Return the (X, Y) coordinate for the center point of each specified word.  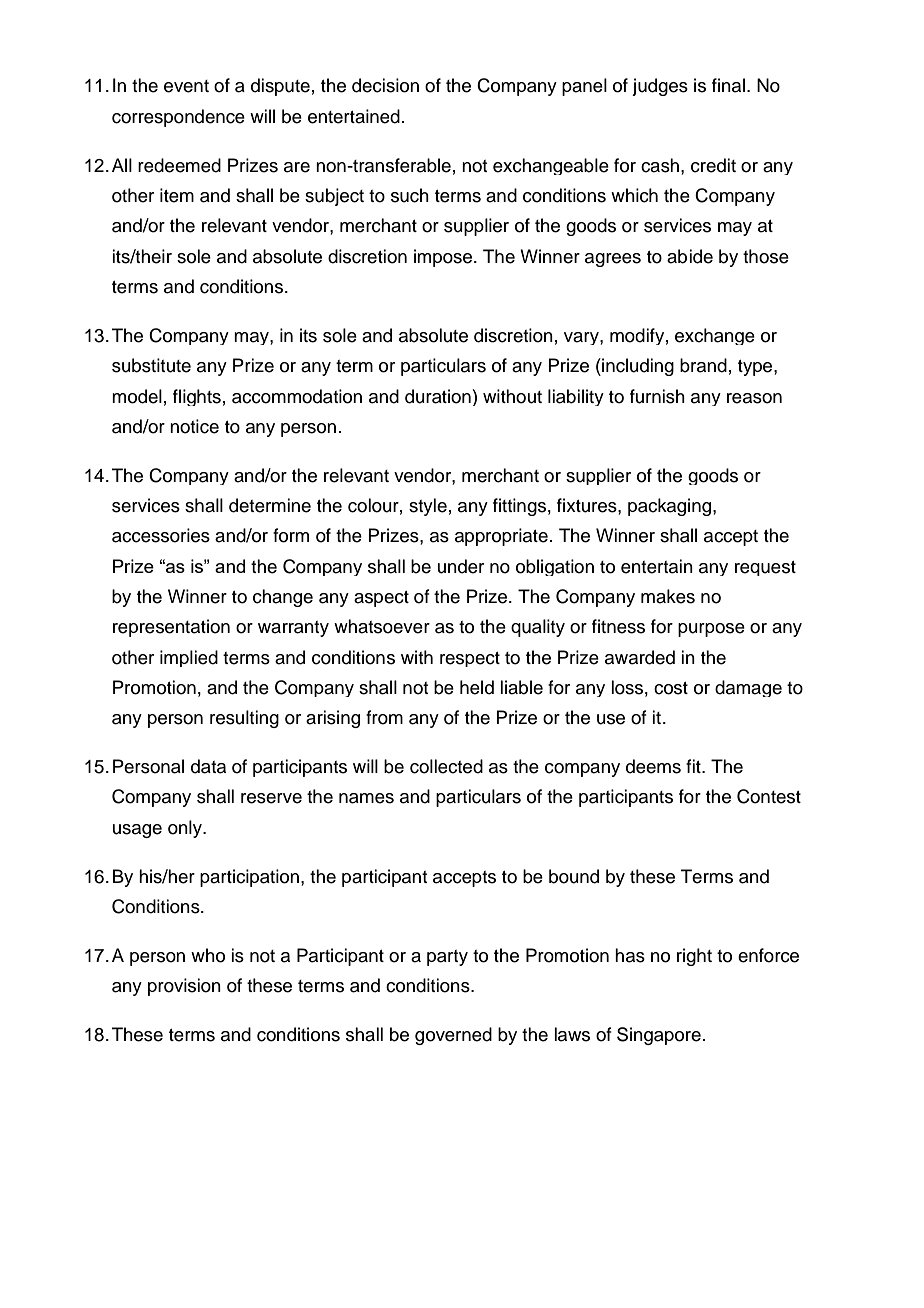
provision (184, 987)
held (477, 687)
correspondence (178, 118)
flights (197, 397)
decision (385, 85)
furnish (657, 396)
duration (438, 396)
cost (671, 688)
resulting (244, 719)
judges (660, 87)
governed (453, 1036)
